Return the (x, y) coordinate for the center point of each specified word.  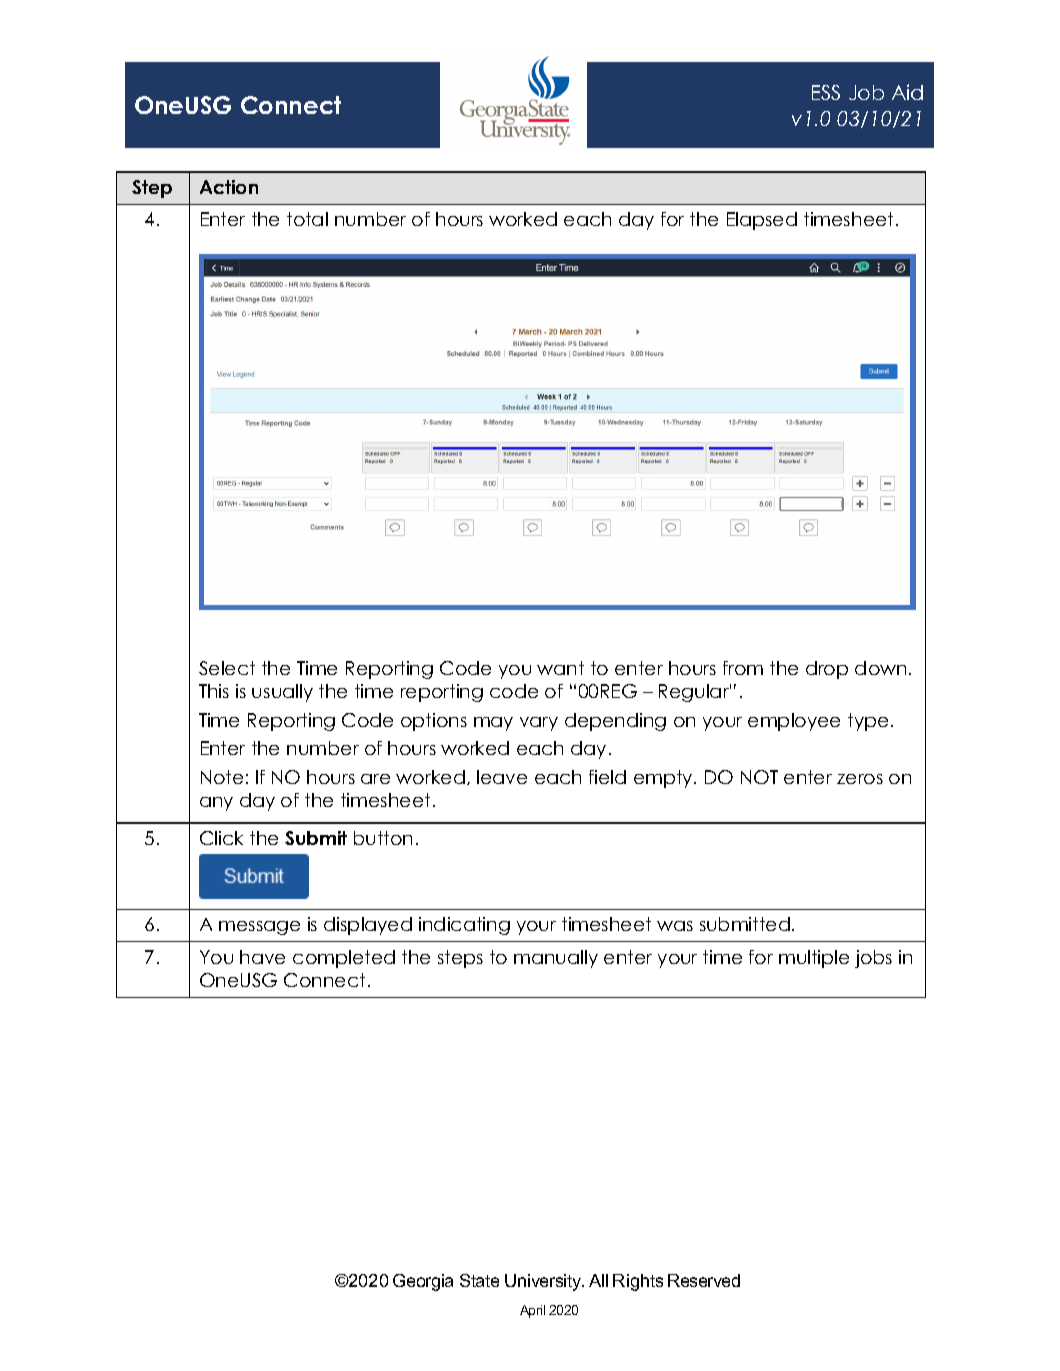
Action (229, 187)
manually (556, 959)
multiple (814, 959)
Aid (907, 92)
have (262, 957)
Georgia (423, 1282)
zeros (860, 779)
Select (227, 668)
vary (539, 724)
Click (221, 838)
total (307, 219)
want (560, 668)
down (880, 668)
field (607, 777)
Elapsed (762, 221)
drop (827, 670)
